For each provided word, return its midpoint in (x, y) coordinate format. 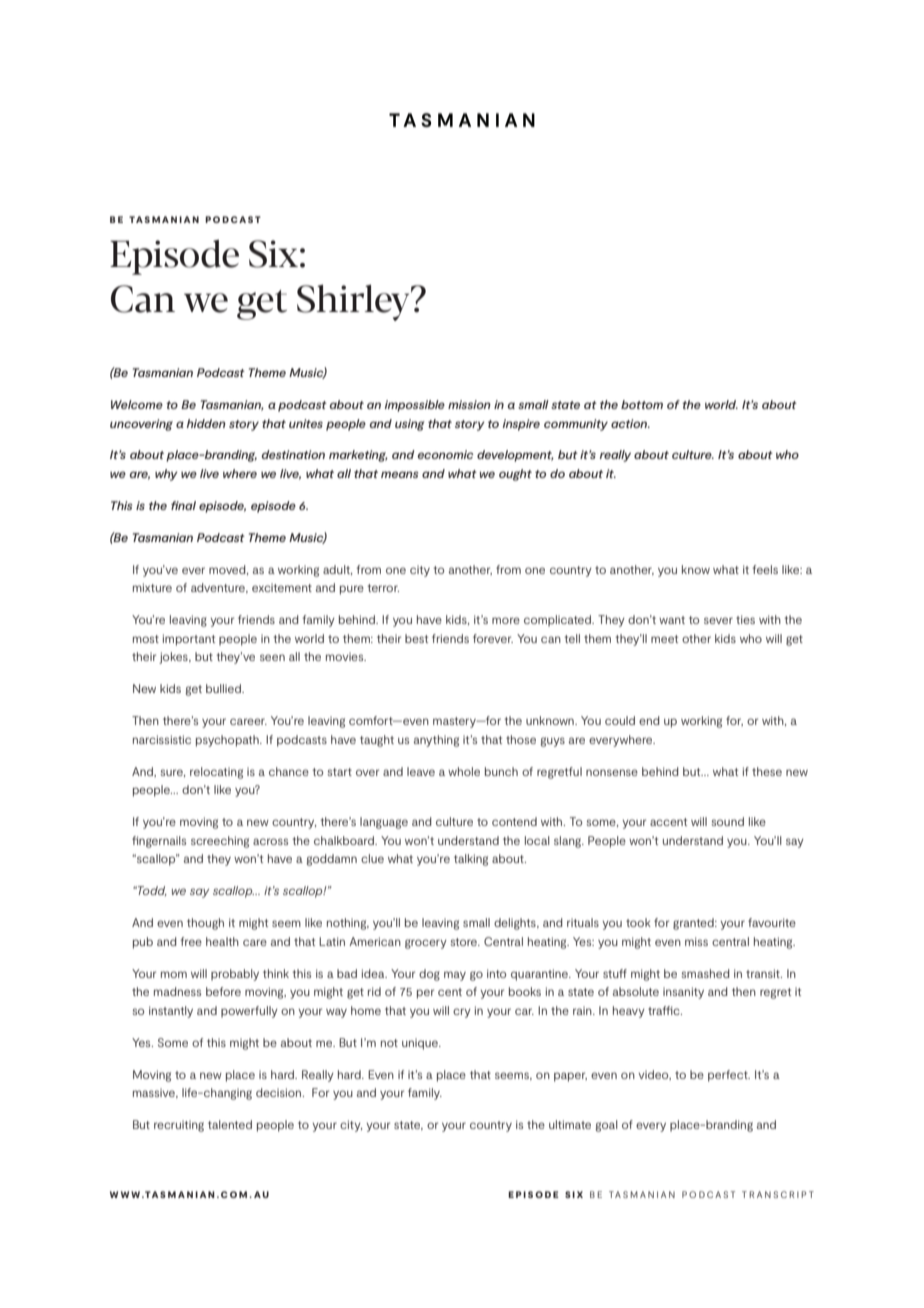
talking (471, 860)
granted (694, 924)
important (189, 640)
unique (421, 1044)
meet (664, 639)
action (630, 423)
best (416, 638)
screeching (220, 842)
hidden (206, 423)
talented (230, 1124)
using (410, 425)
